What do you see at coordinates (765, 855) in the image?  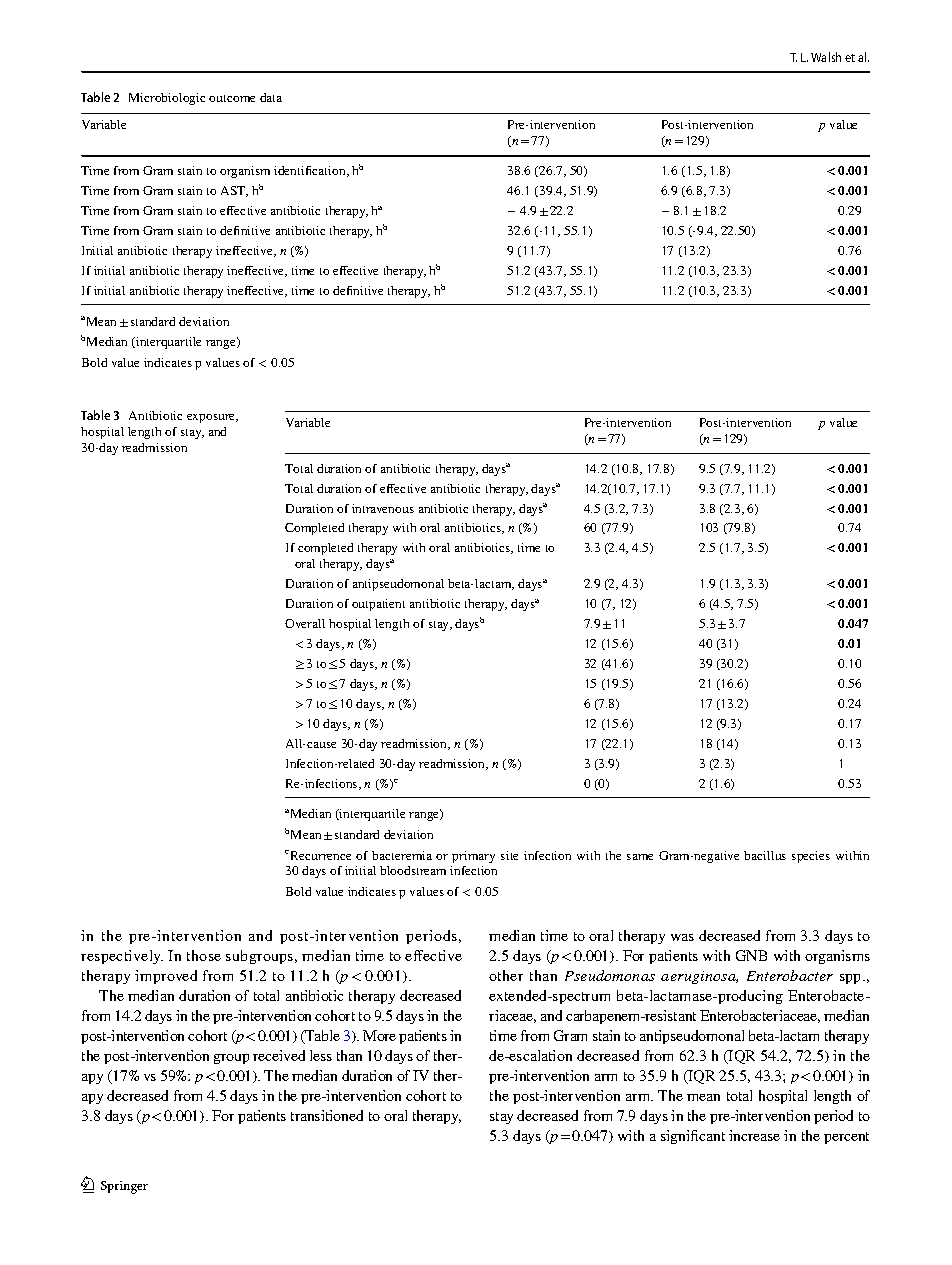 I see `bacillus` at bounding box center [765, 855].
